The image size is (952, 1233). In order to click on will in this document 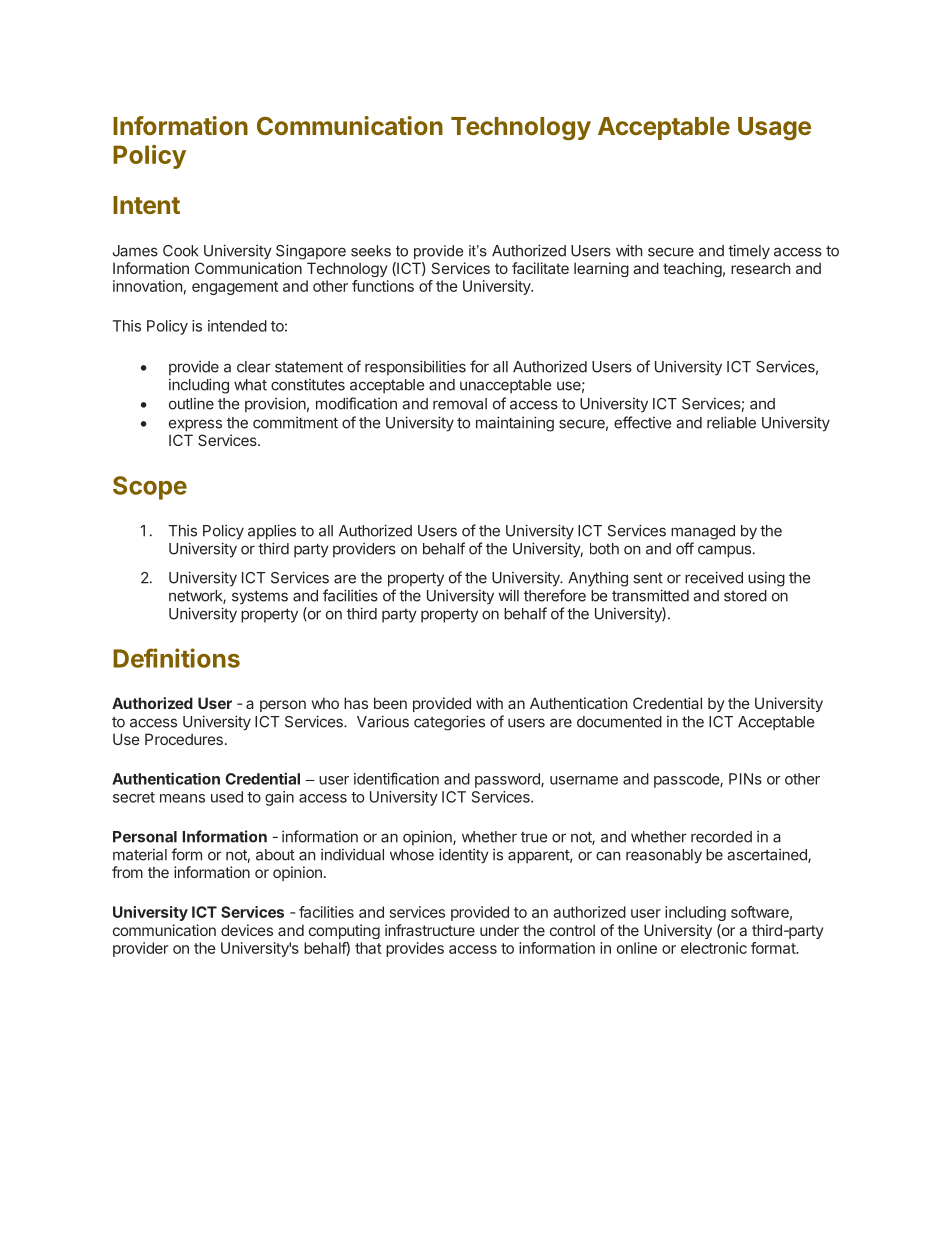, I will do `click(508, 595)`.
